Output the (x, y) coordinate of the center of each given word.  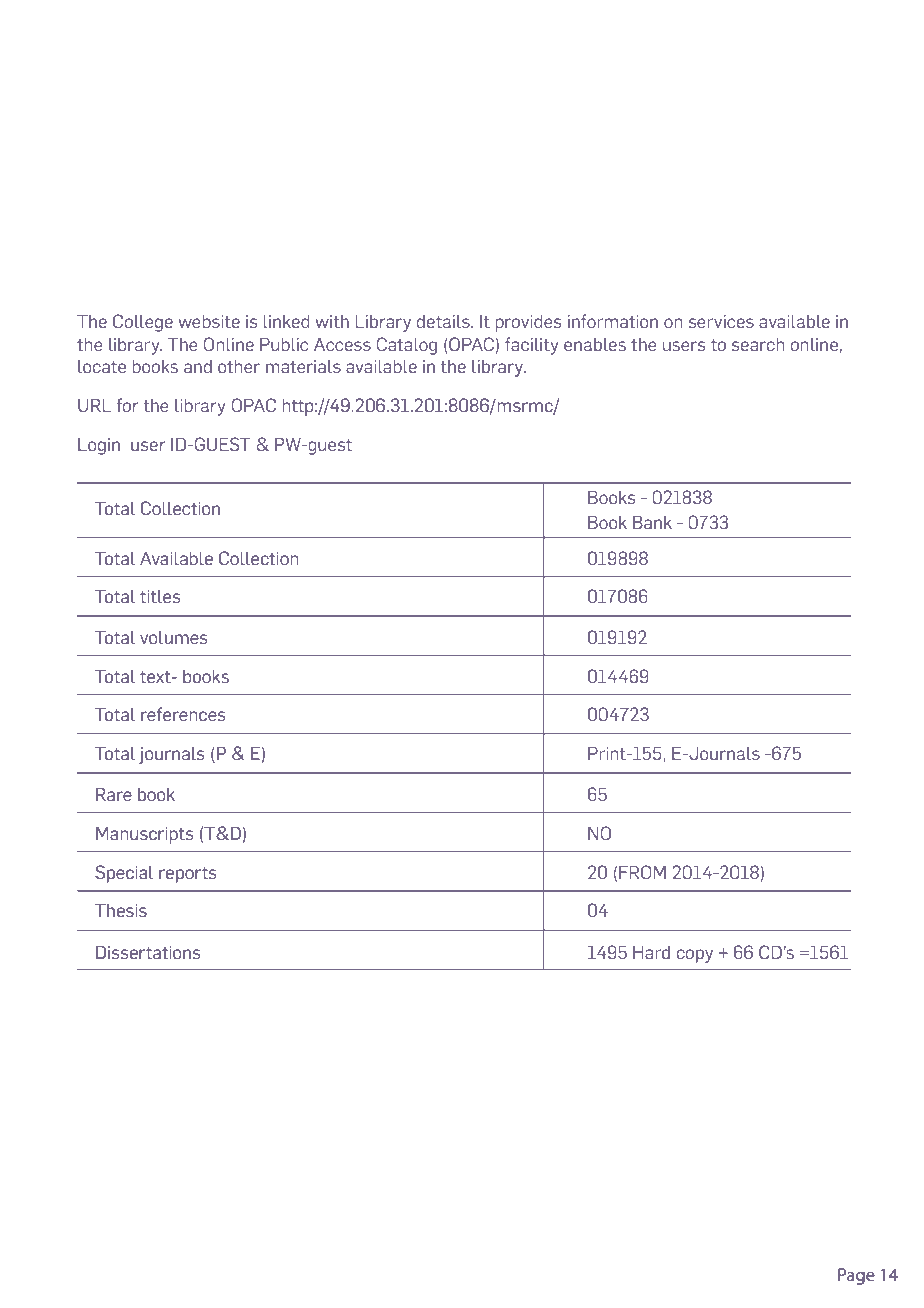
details (444, 321)
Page (856, 1276)
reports (187, 874)
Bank (652, 522)
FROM (642, 872)
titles (160, 596)
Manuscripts (144, 835)
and (198, 366)
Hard (651, 952)
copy (695, 956)
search (758, 344)
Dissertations (148, 952)
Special (124, 874)
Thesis (121, 910)
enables (595, 344)
